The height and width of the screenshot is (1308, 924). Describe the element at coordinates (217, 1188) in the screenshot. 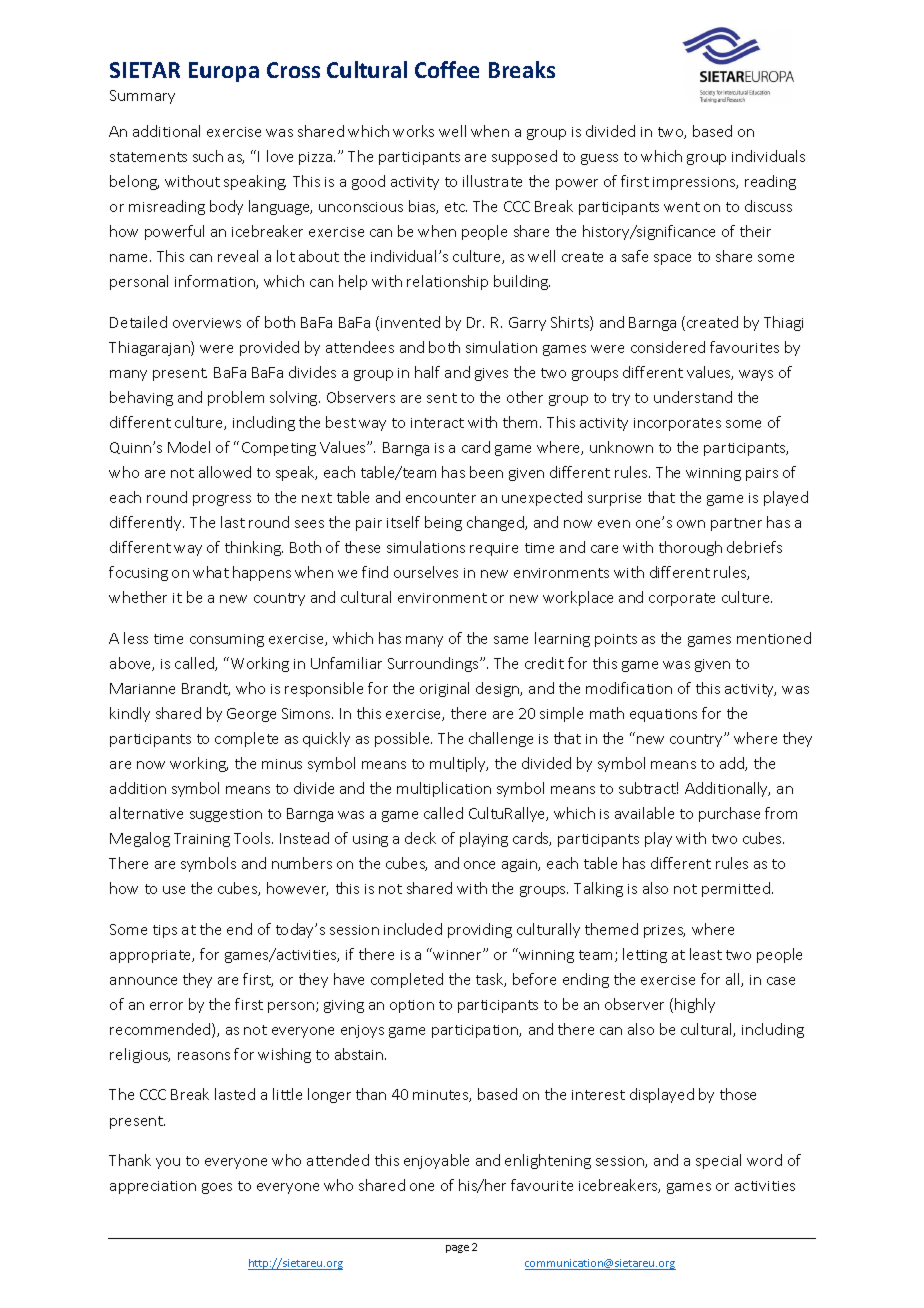

I see `goes` at that location.
